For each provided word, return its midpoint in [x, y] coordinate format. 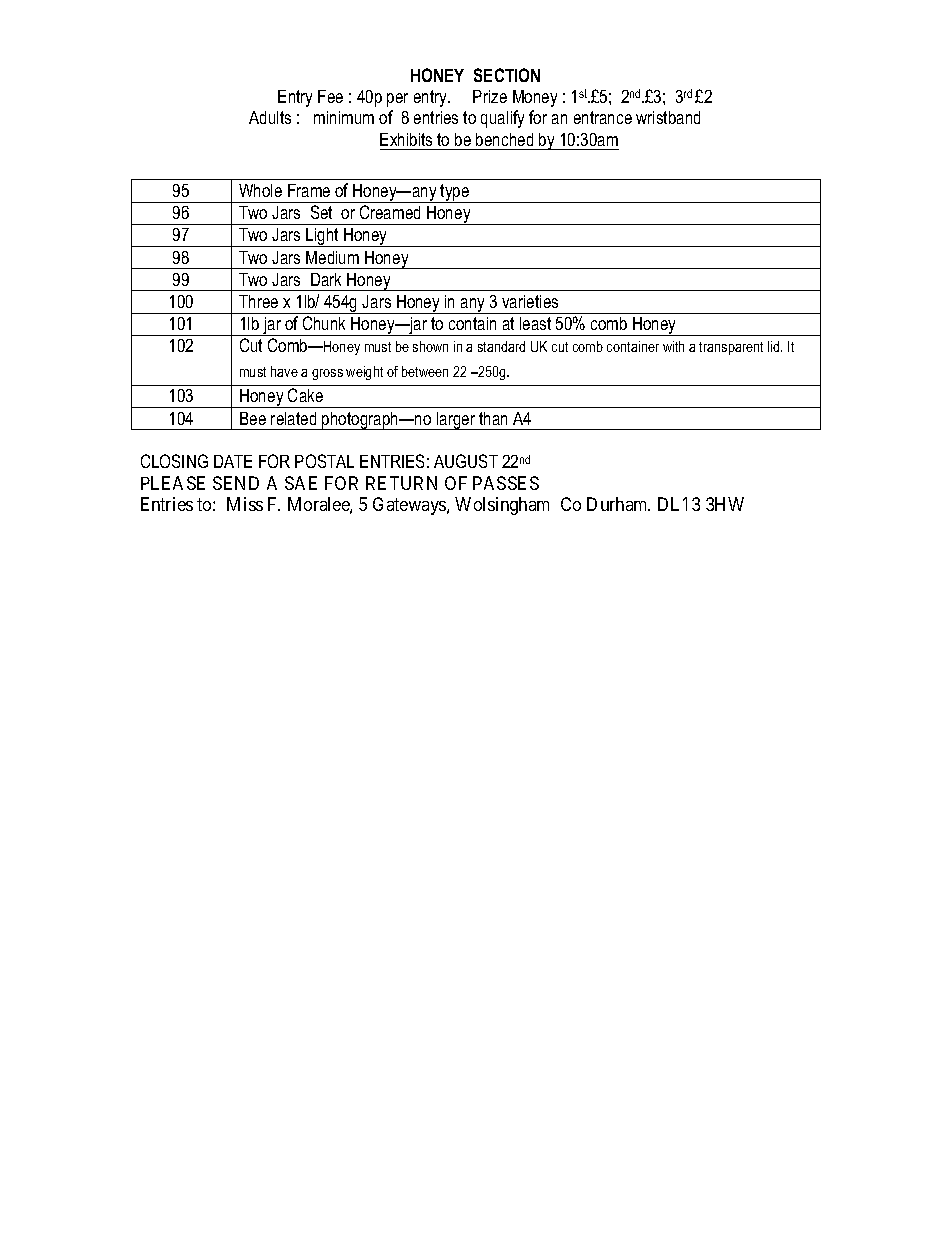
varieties [530, 301]
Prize [490, 96]
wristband [668, 117]
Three [258, 301]
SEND [236, 483]
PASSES [506, 483]
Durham [618, 504]
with [673, 346]
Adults [270, 117]
